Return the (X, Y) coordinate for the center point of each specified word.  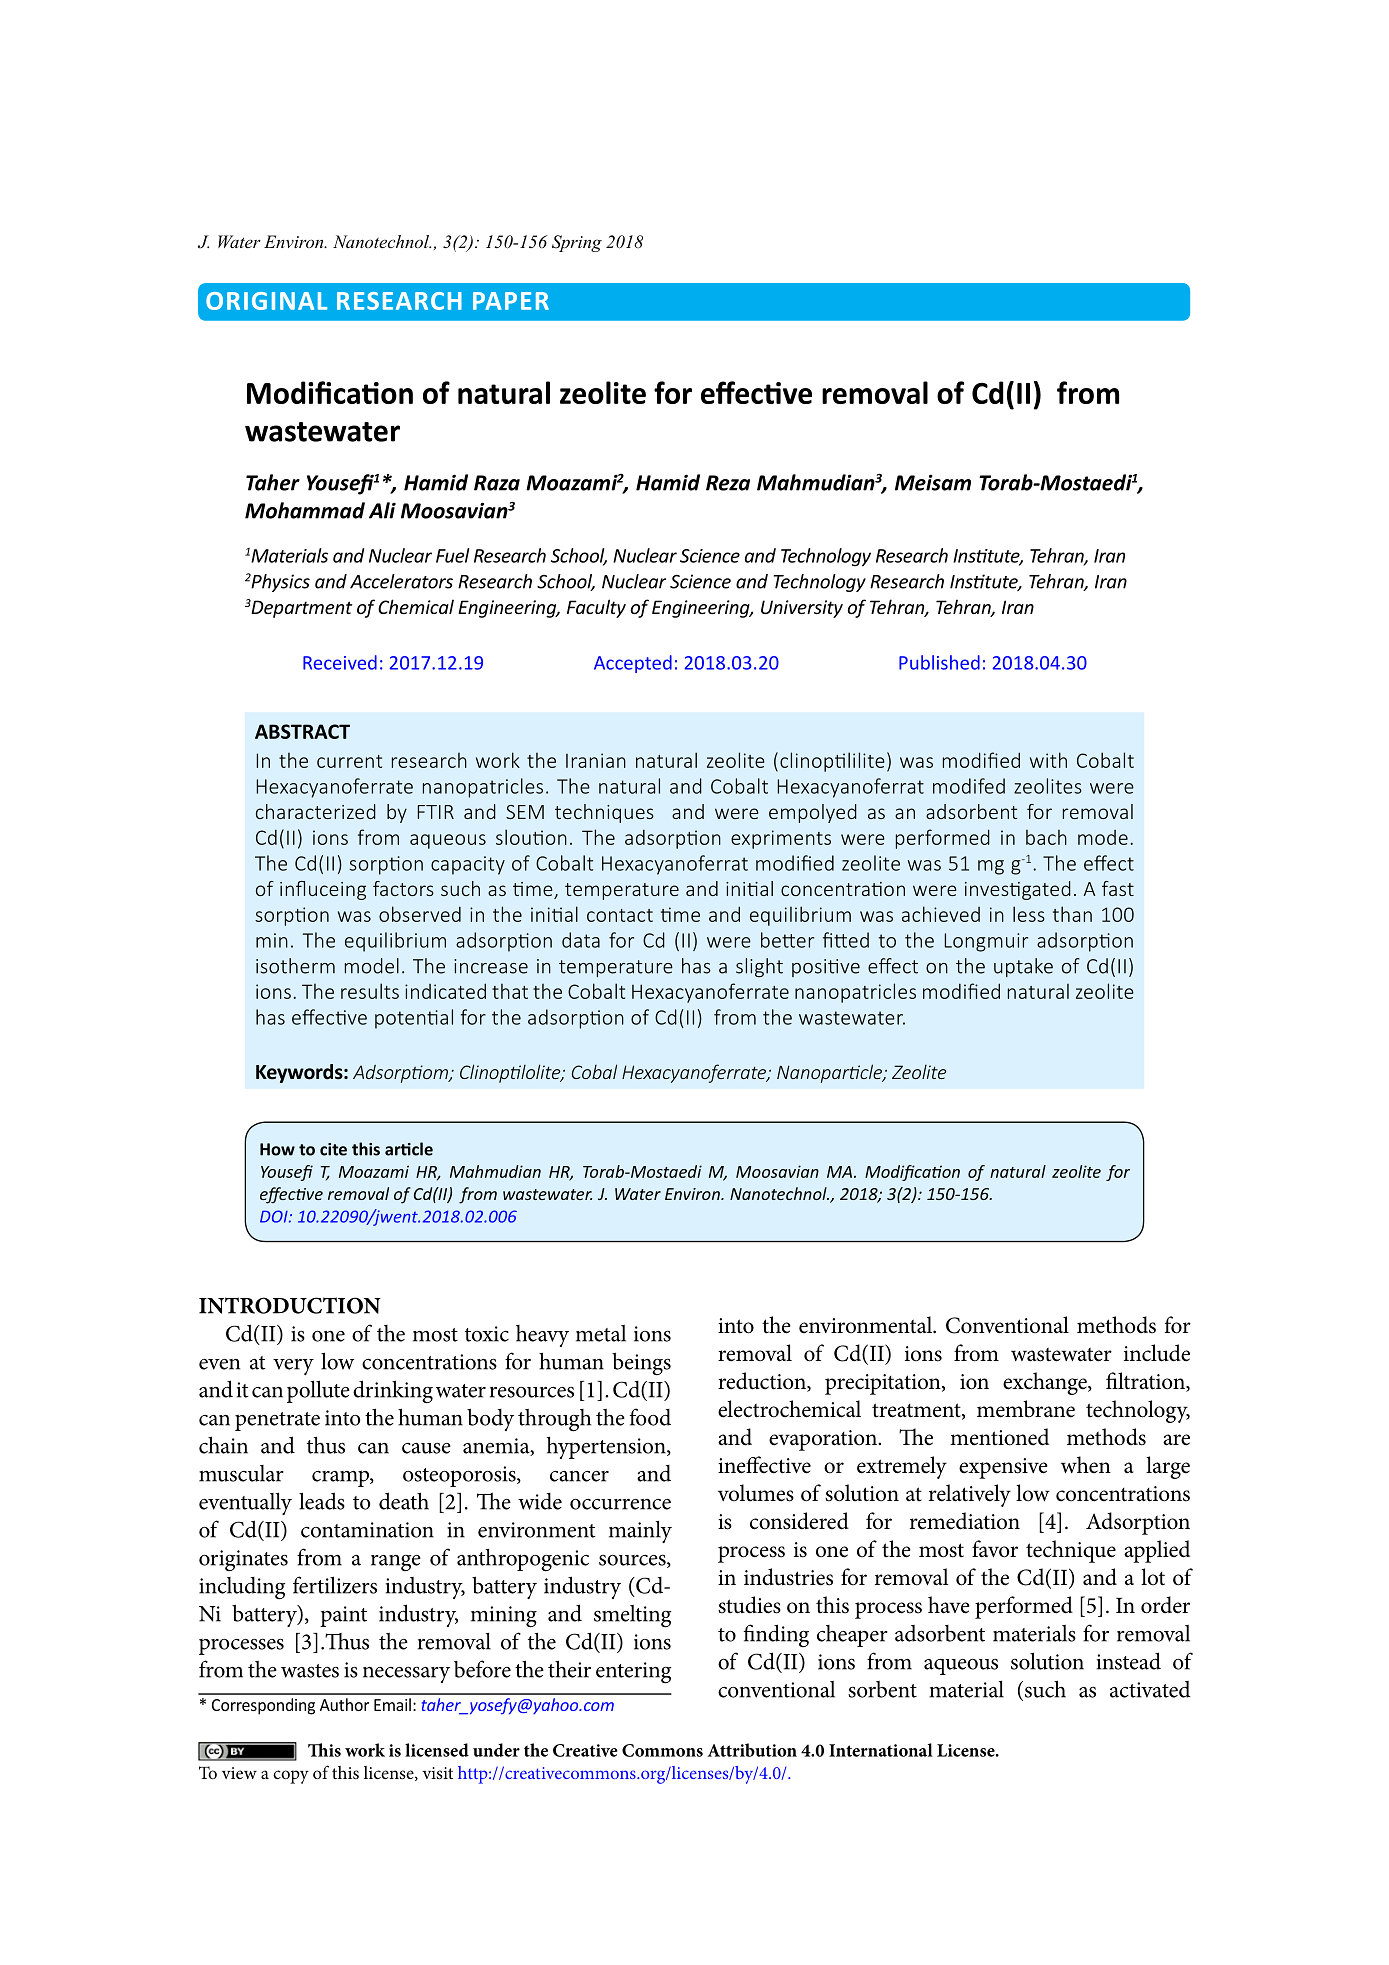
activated (1150, 1689)
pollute (318, 1391)
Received (340, 662)
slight (759, 967)
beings (641, 1364)
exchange (1046, 1383)
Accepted (633, 664)
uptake (1023, 967)
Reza (728, 483)
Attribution (752, 1750)
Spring (577, 243)
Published (939, 662)
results (370, 991)
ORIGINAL (266, 301)
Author (344, 1704)
